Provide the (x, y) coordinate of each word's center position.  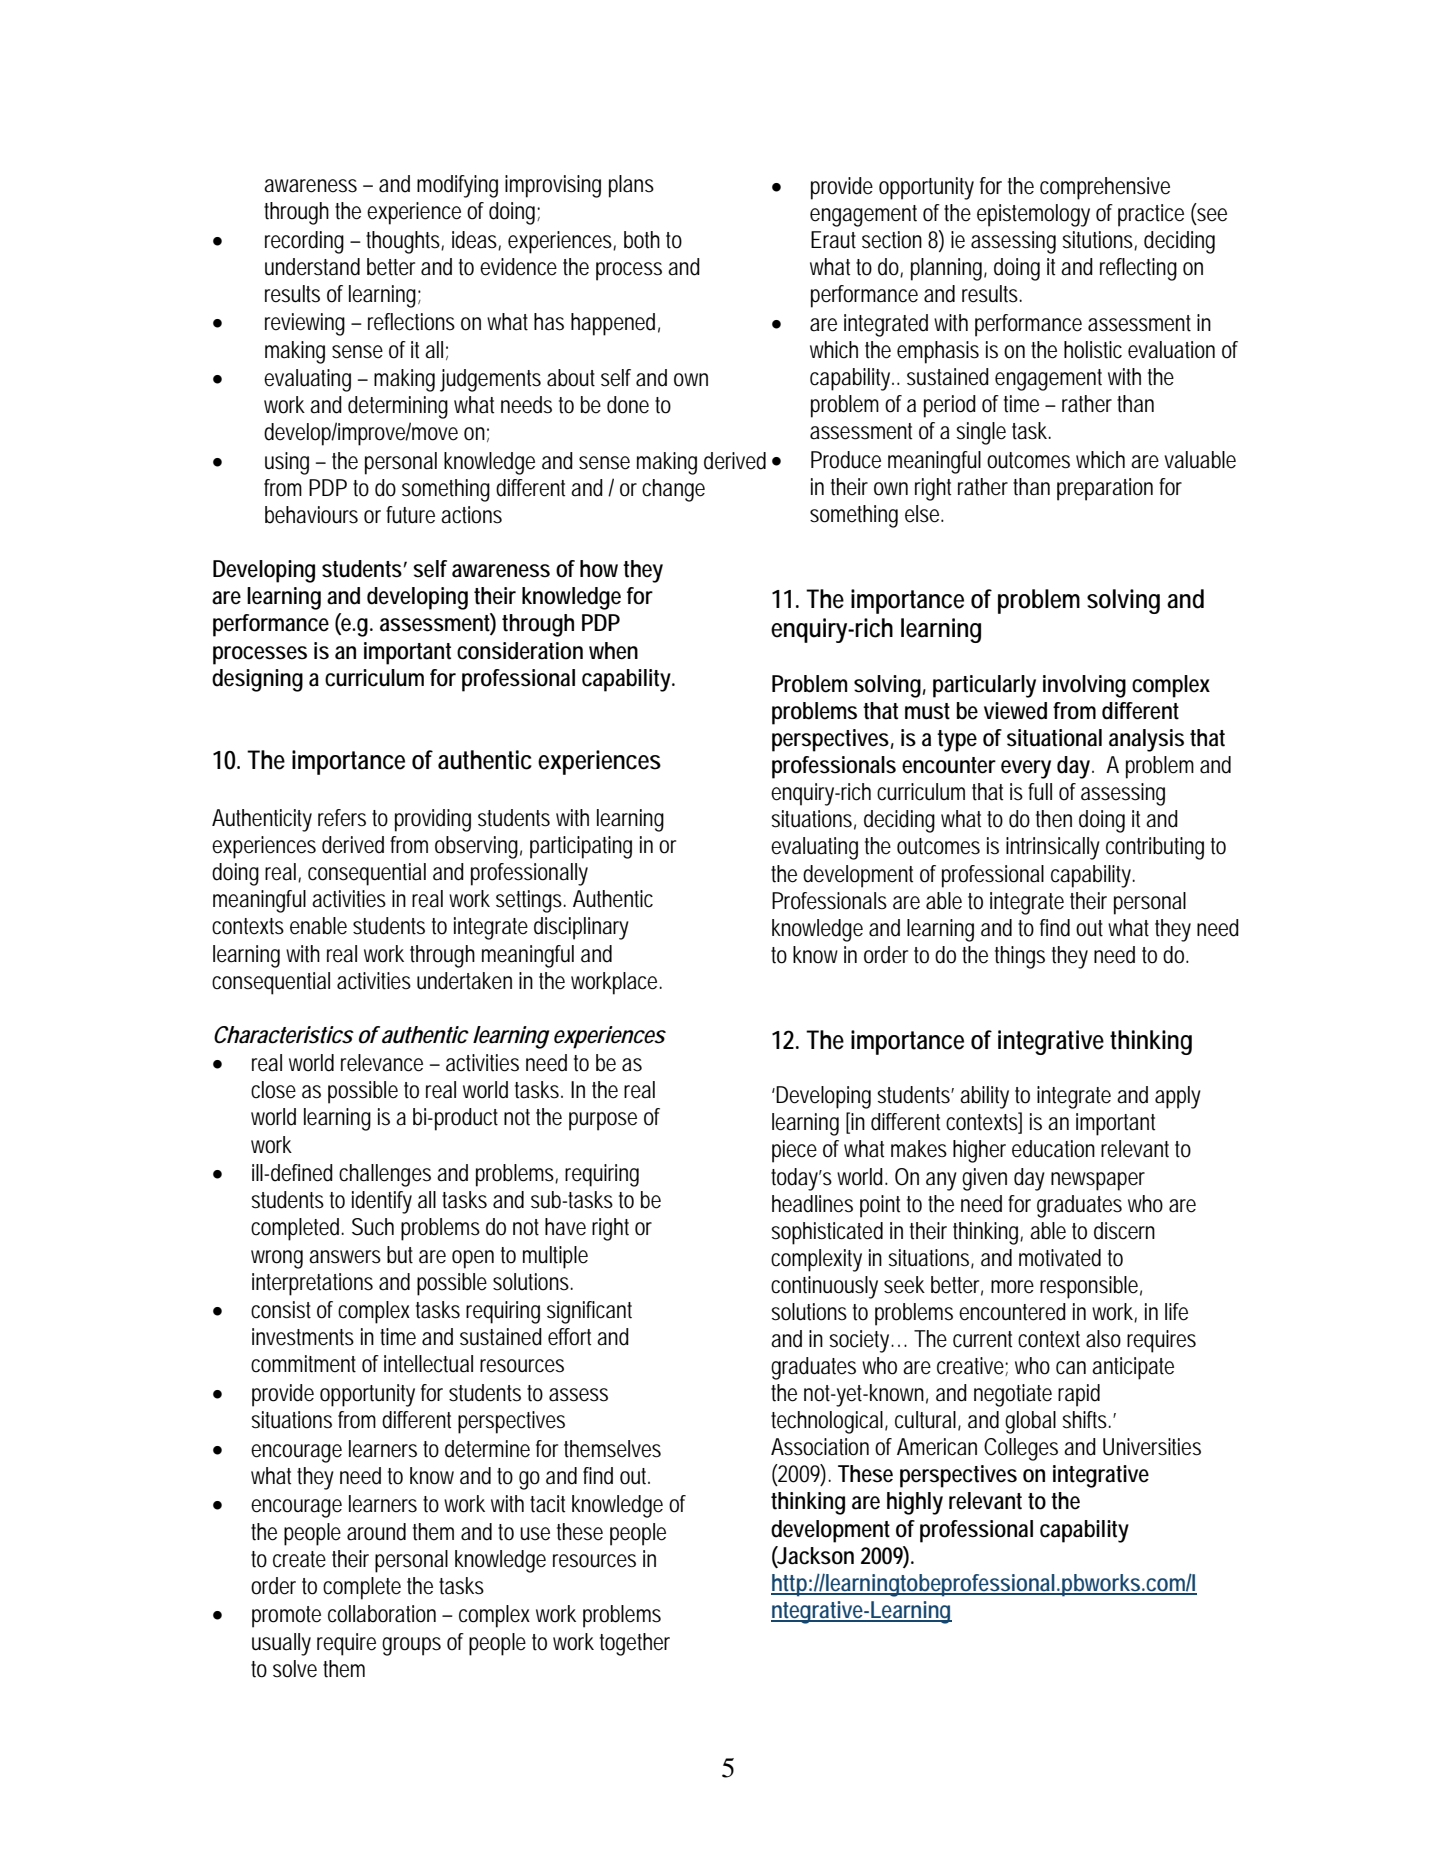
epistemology (1033, 215)
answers (345, 1257)
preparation (1105, 489)
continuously (824, 1287)
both (642, 240)
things (1020, 957)
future (410, 515)
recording (304, 242)
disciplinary (581, 928)
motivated (1060, 1258)
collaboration (382, 1614)
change (673, 490)
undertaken (464, 981)
